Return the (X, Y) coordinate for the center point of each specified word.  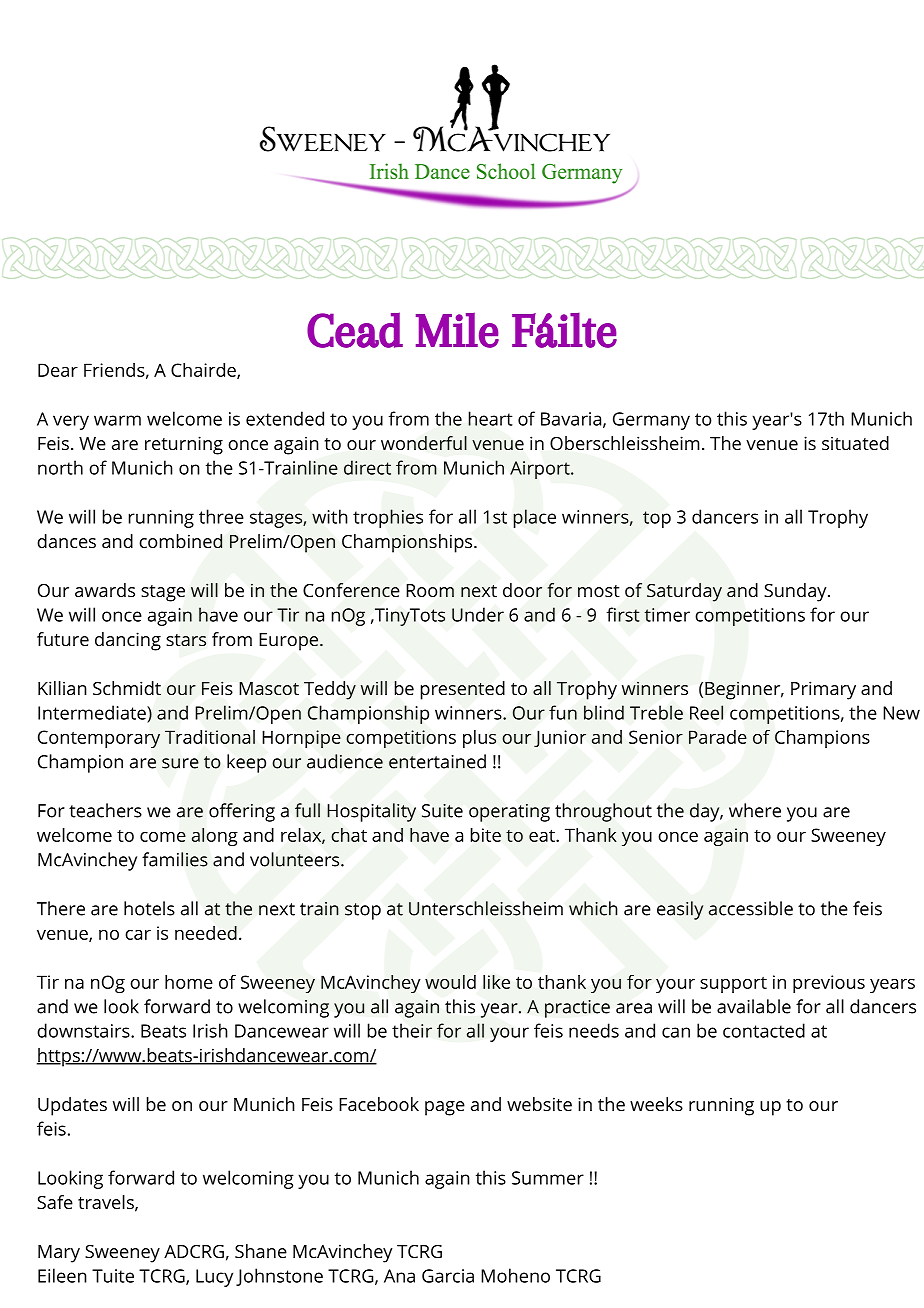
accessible (751, 908)
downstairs (84, 1030)
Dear (58, 370)
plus (479, 739)
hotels (149, 908)
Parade (718, 737)
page (445, 1108)
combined (180, 541)
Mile (457, 330)
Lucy (214, 1278)
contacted (764, 1030)
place (534, 518)
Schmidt (127, 688)
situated (855, 443)
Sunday (796, 592)
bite (486, 835)
